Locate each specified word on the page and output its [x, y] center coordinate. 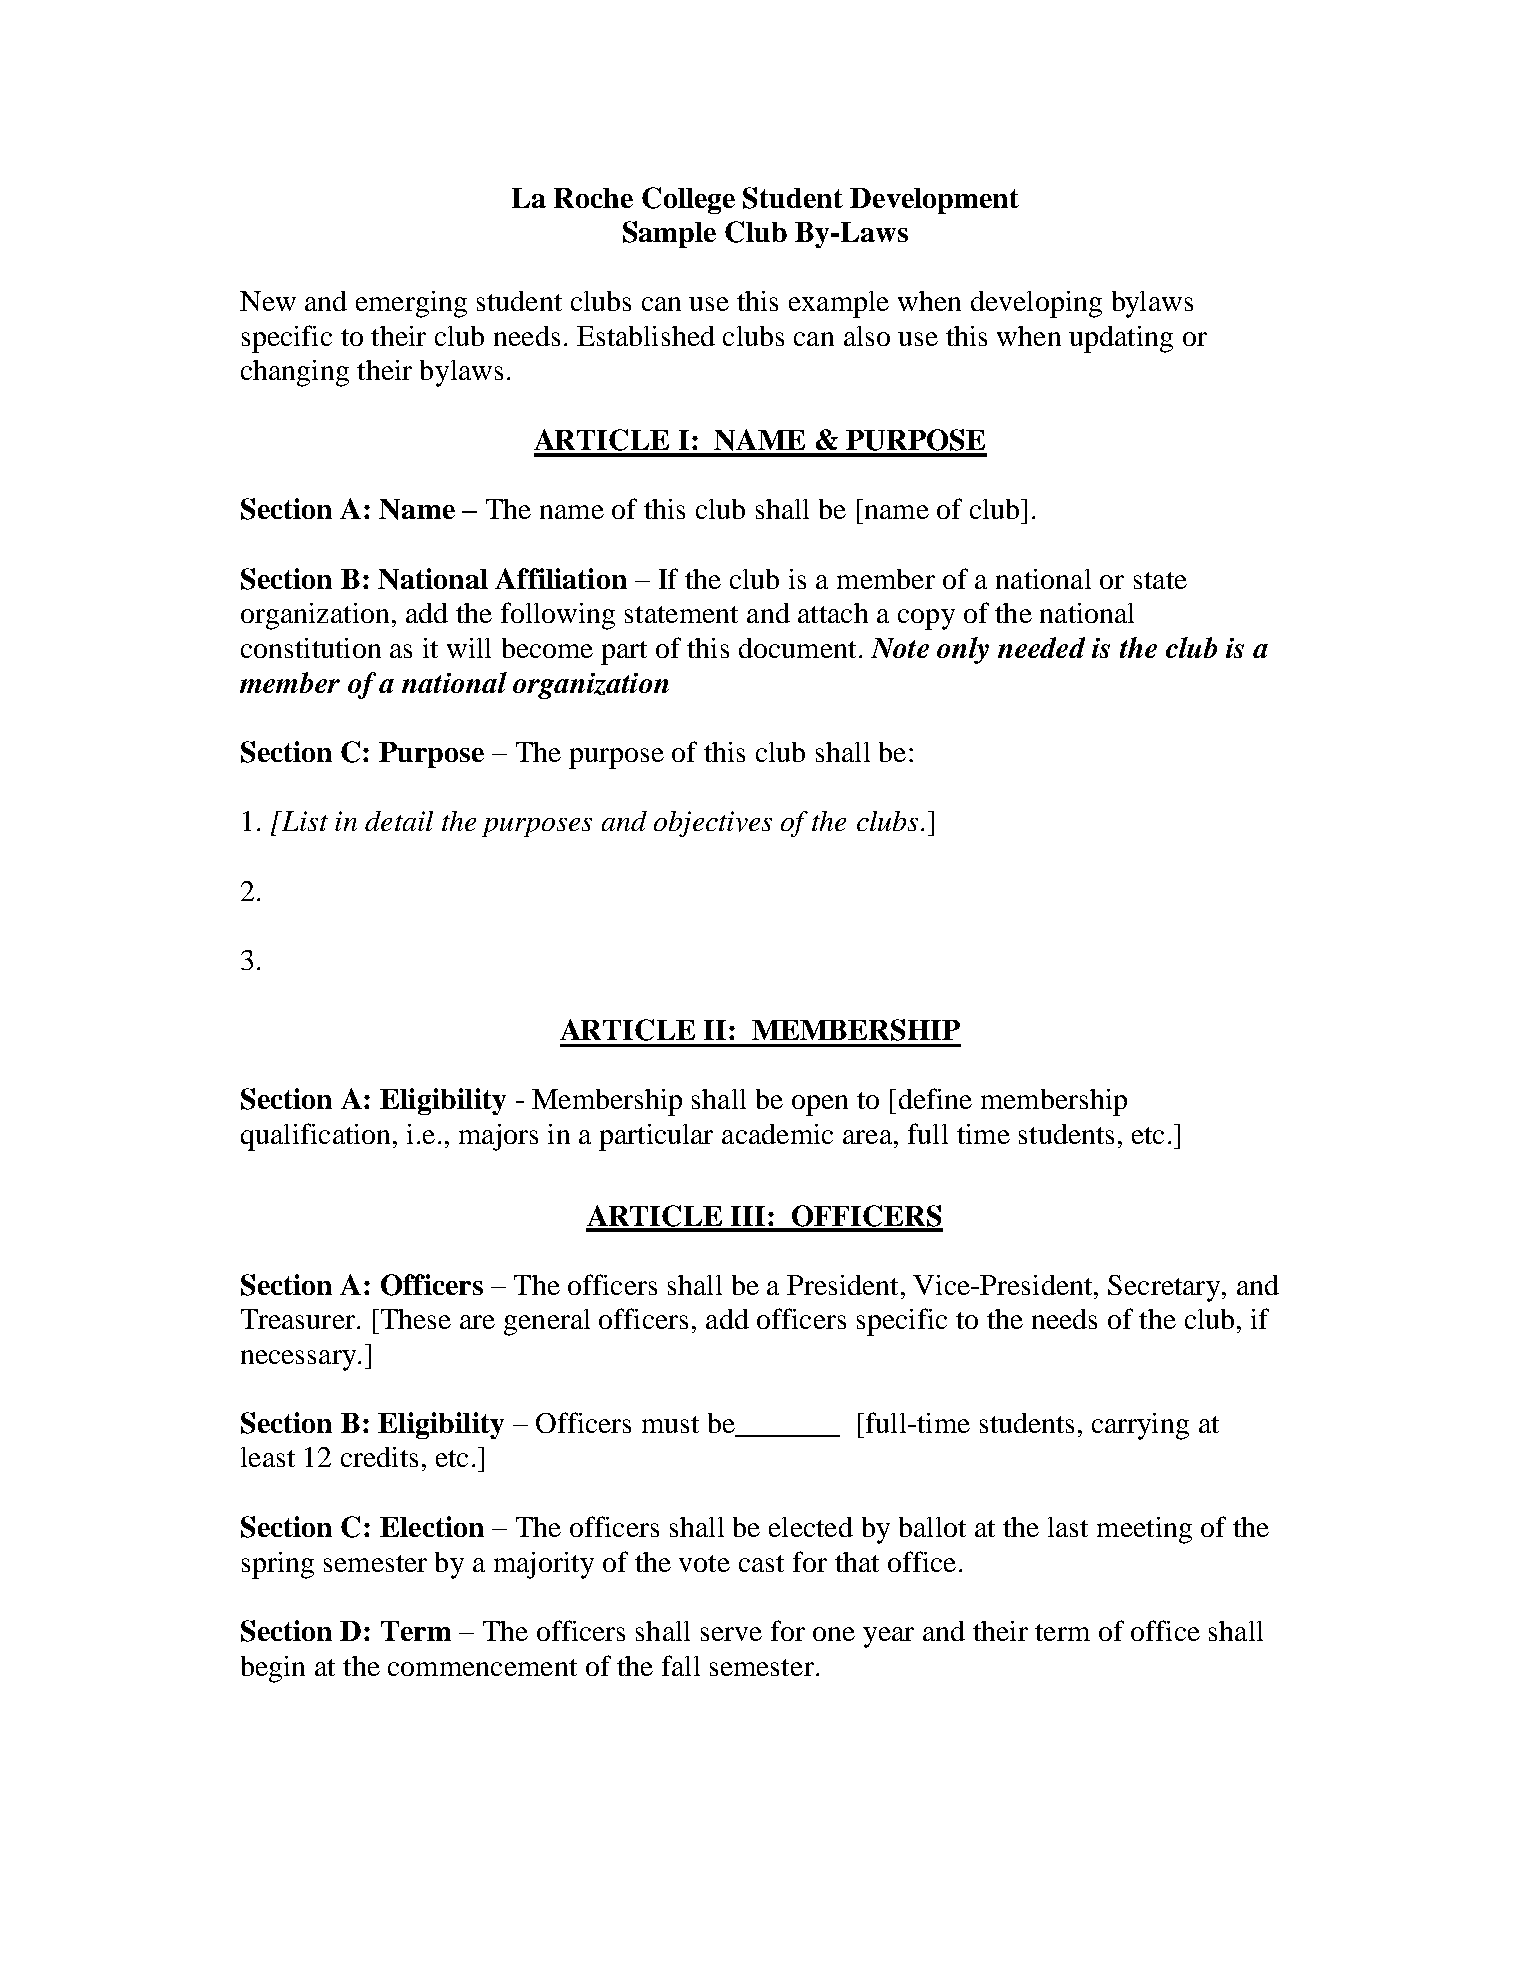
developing [1036, 304]
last [1068, 1527]
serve [731, 1634]
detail [399, 821]
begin [273, 1669]
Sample [669, 234]
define [935, 1098]
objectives [713, 824]
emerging [411, 304]
